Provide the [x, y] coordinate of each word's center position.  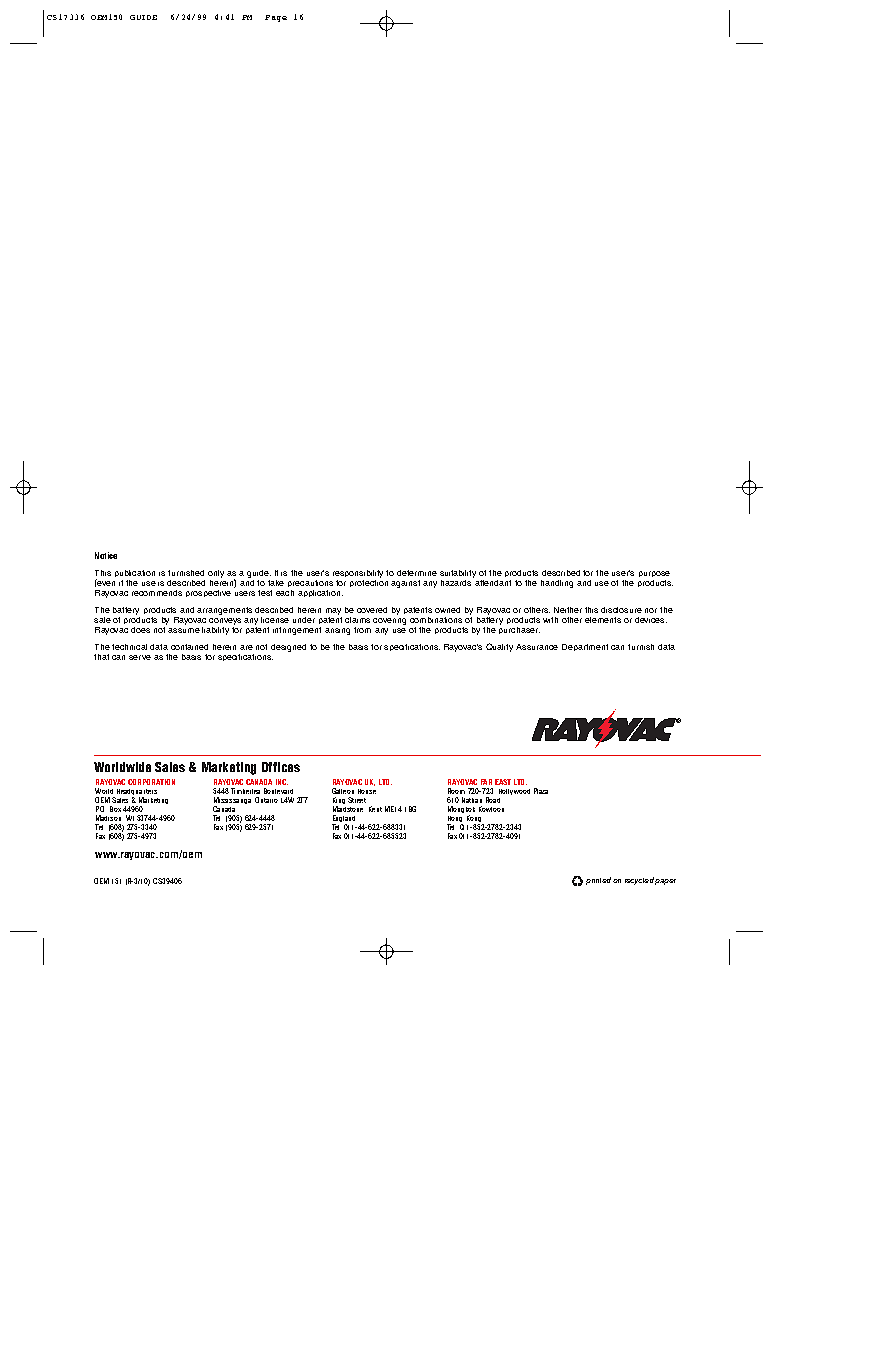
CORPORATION [151, 782]
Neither [568, 610]
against [405, 584]
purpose [654, 574]
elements [603, 620]
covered [372, 610]
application [319, 593]
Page [276, 18]
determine [417, 573]
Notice [106, 555]
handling [557, 584]
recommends [157, 593]
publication [135, 573]
